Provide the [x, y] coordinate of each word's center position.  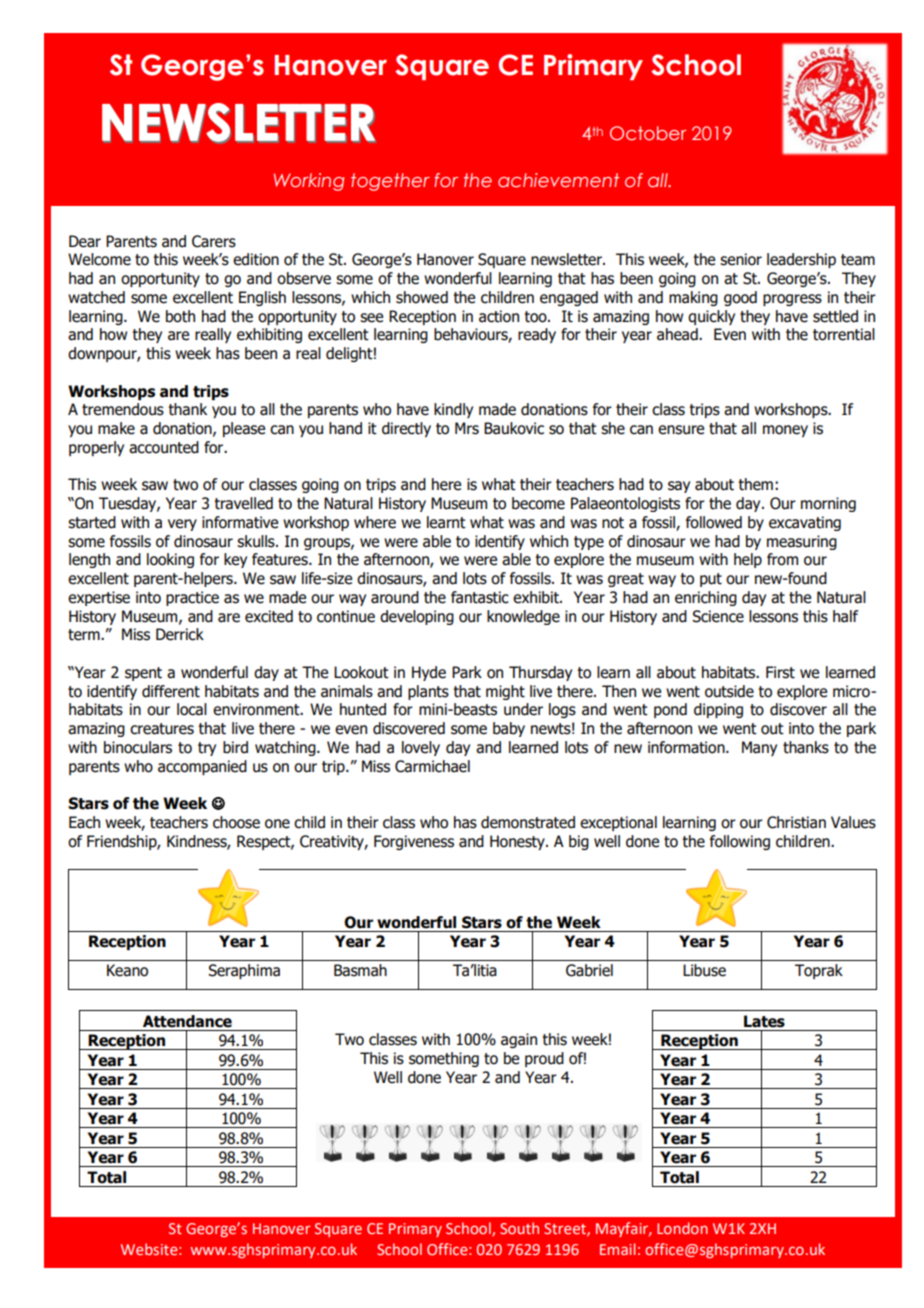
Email [617, 1249]
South [519, 1228]
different [171, 691]
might [505, 692]
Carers [214, 241]
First [780, 672]
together [390, 182]
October [648, 133]
